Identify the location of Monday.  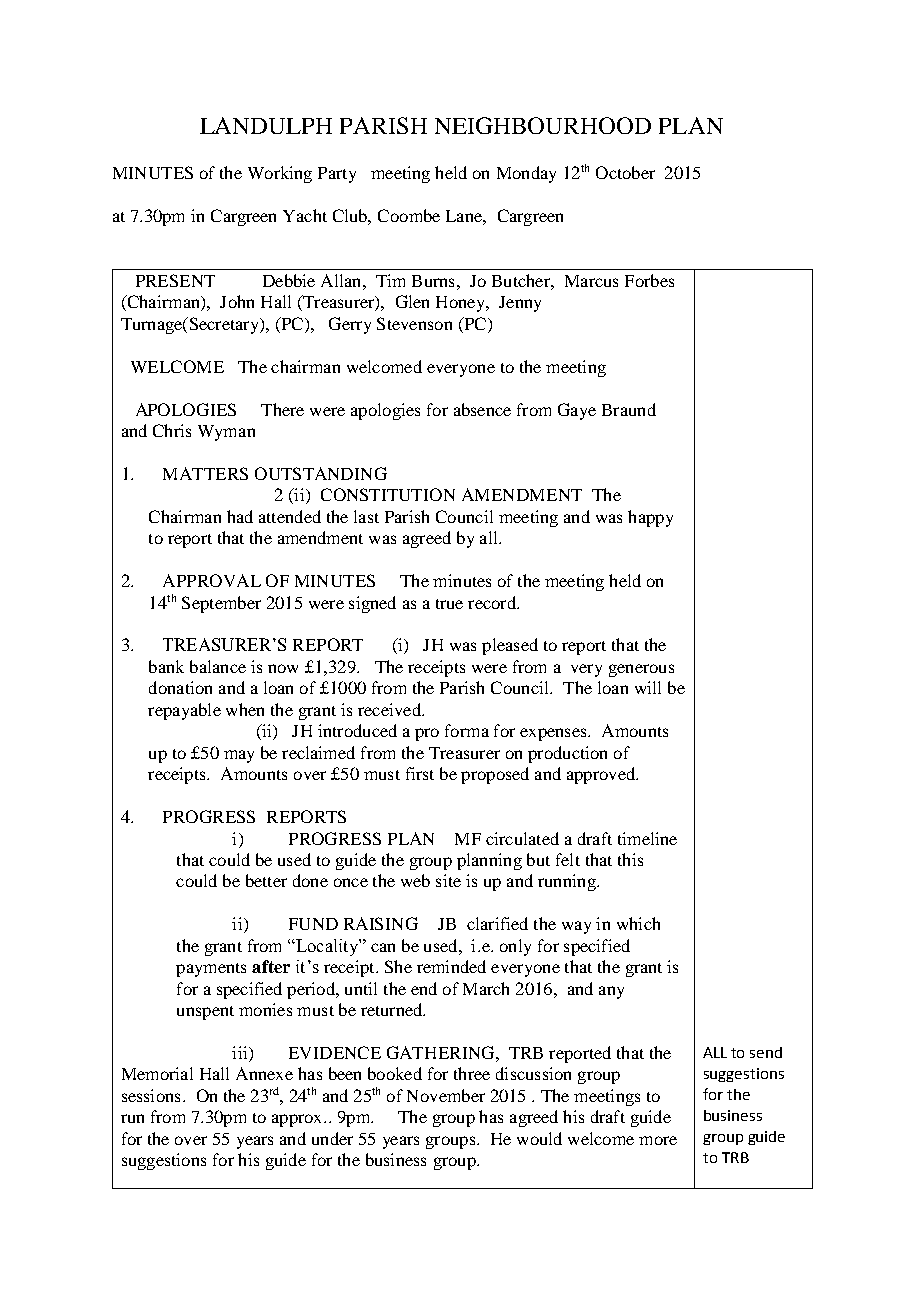
(526, 174).
